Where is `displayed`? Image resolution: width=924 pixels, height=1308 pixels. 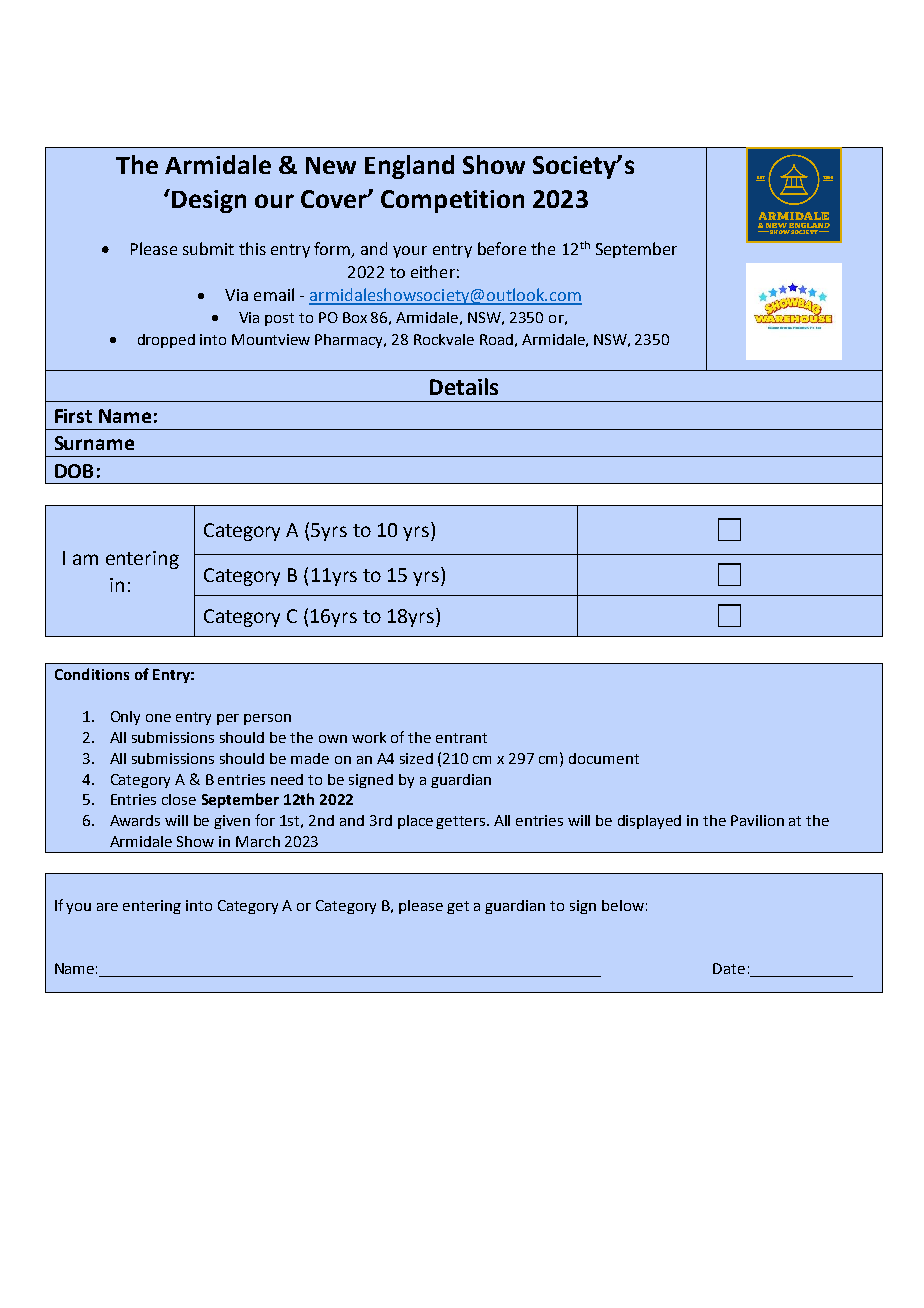
displayed is located at coordinates (649, 822).
